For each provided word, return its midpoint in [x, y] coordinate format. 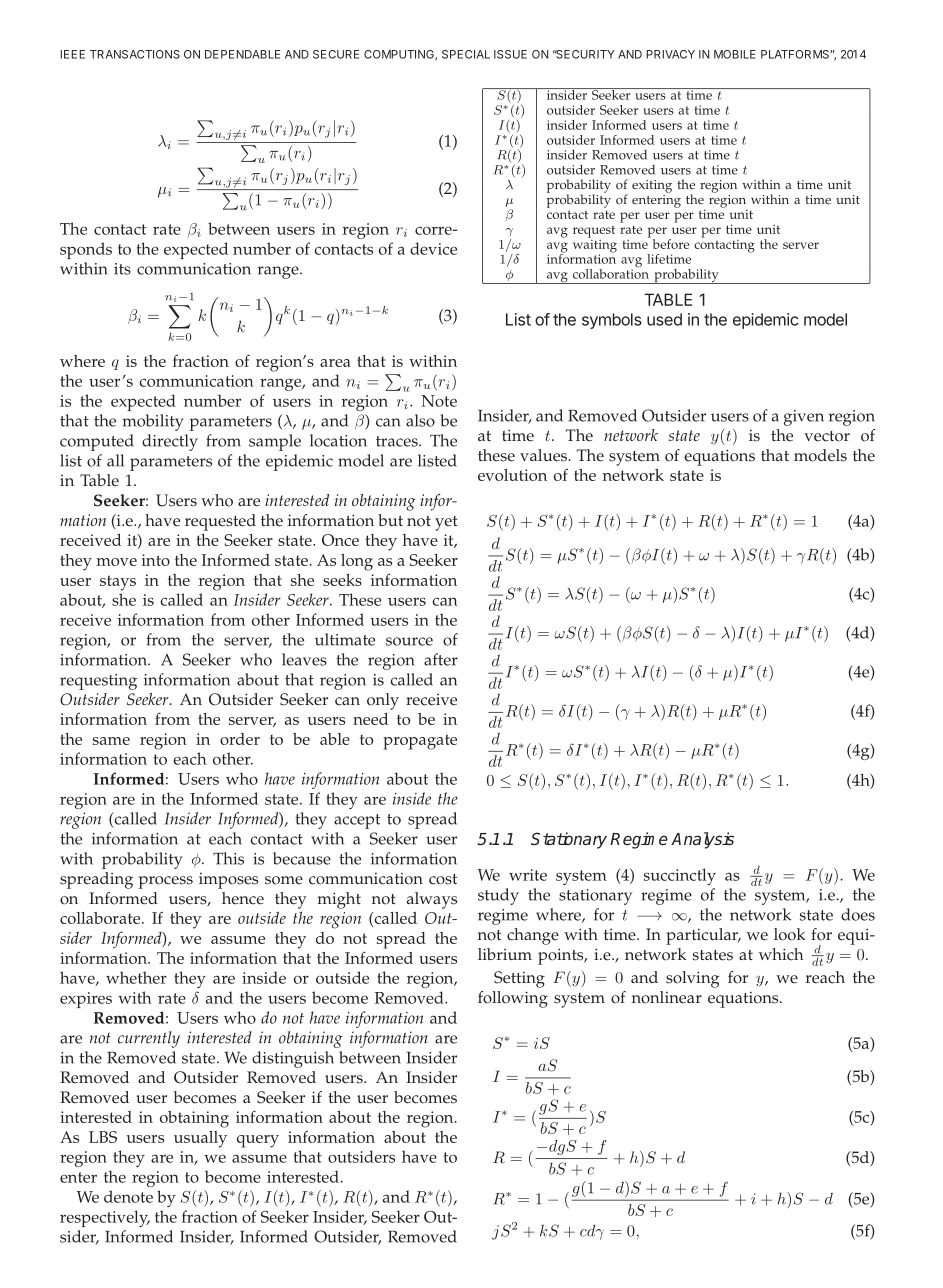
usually [200, 1139]
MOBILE [735, 54]
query [258, 1141]
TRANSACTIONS [135, 54]
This [228, 858]
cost [443, 879]
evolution [512, 475]
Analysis [702, 840]
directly [170, 442]
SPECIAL [466, 54]
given [804, 418]
